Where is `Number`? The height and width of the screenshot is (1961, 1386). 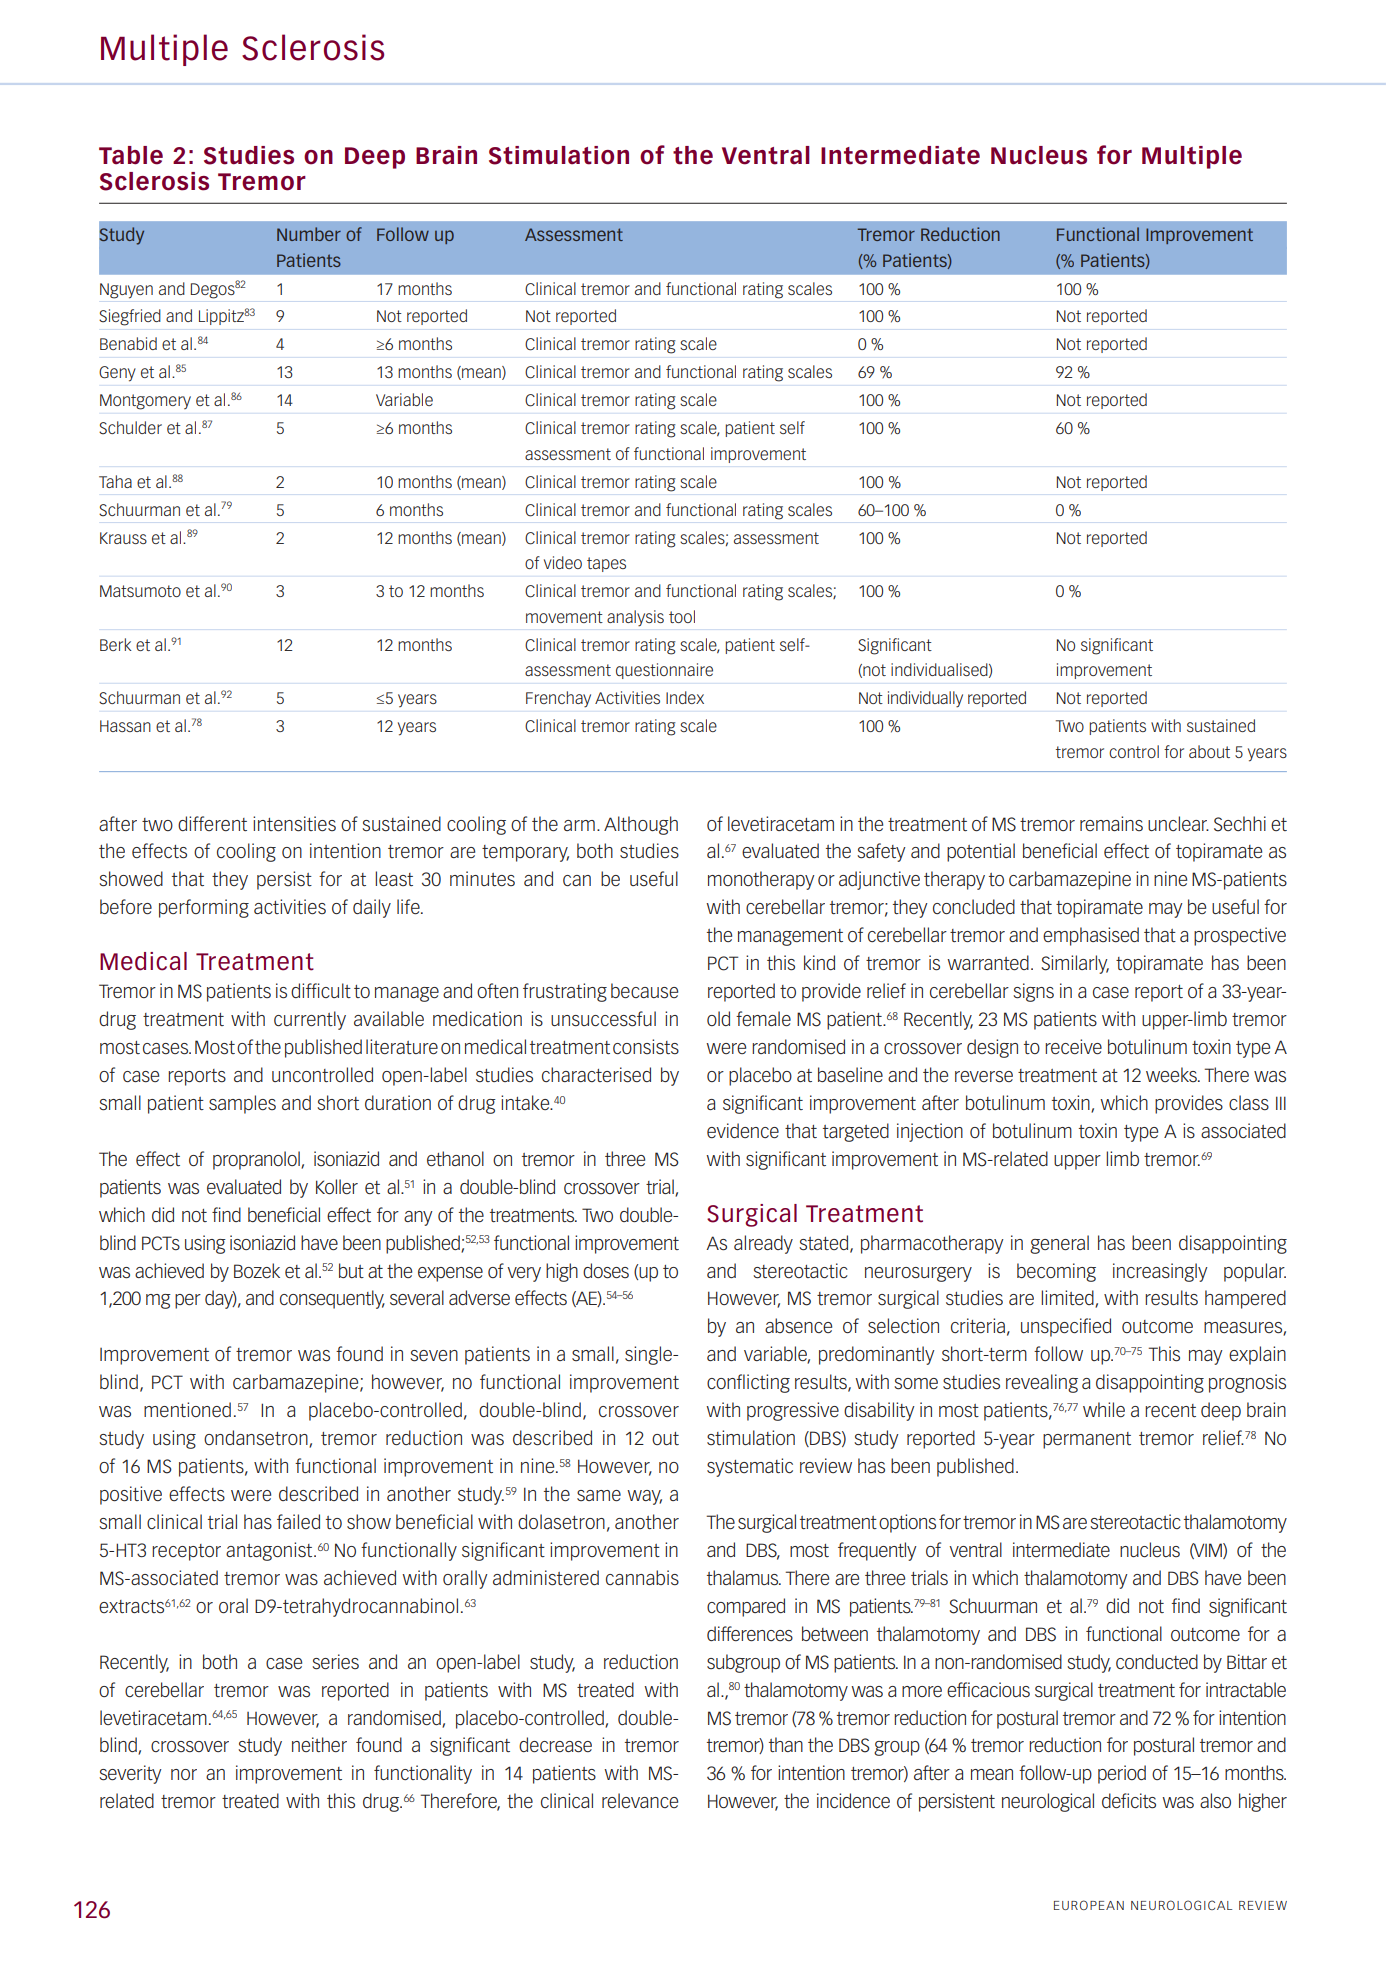
Number is located at coordinates (309, 234).
